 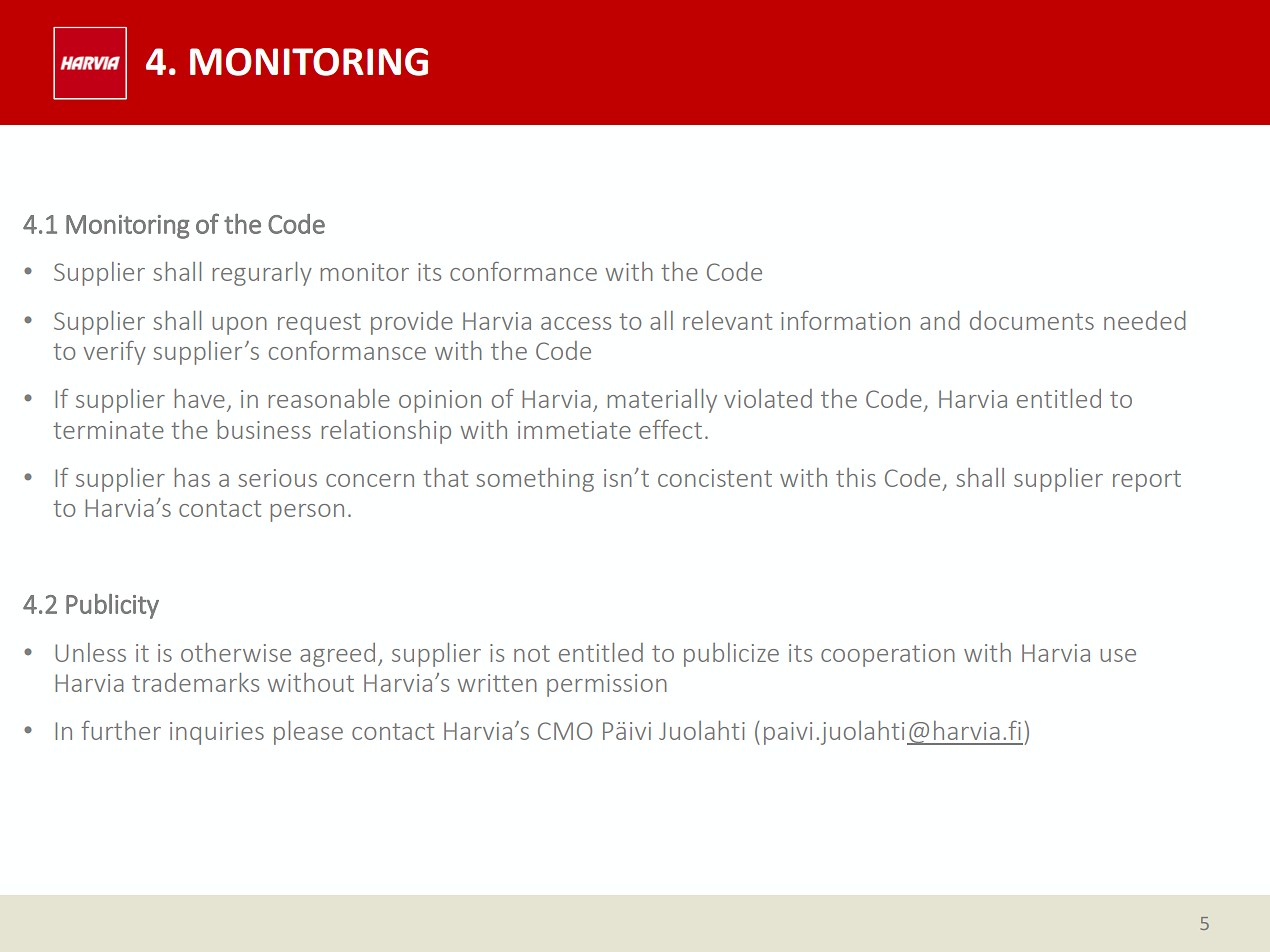 What do you see at coordinates (239, 326) in the screenshot?
I see `upon` at bounding box center [239, 326].
